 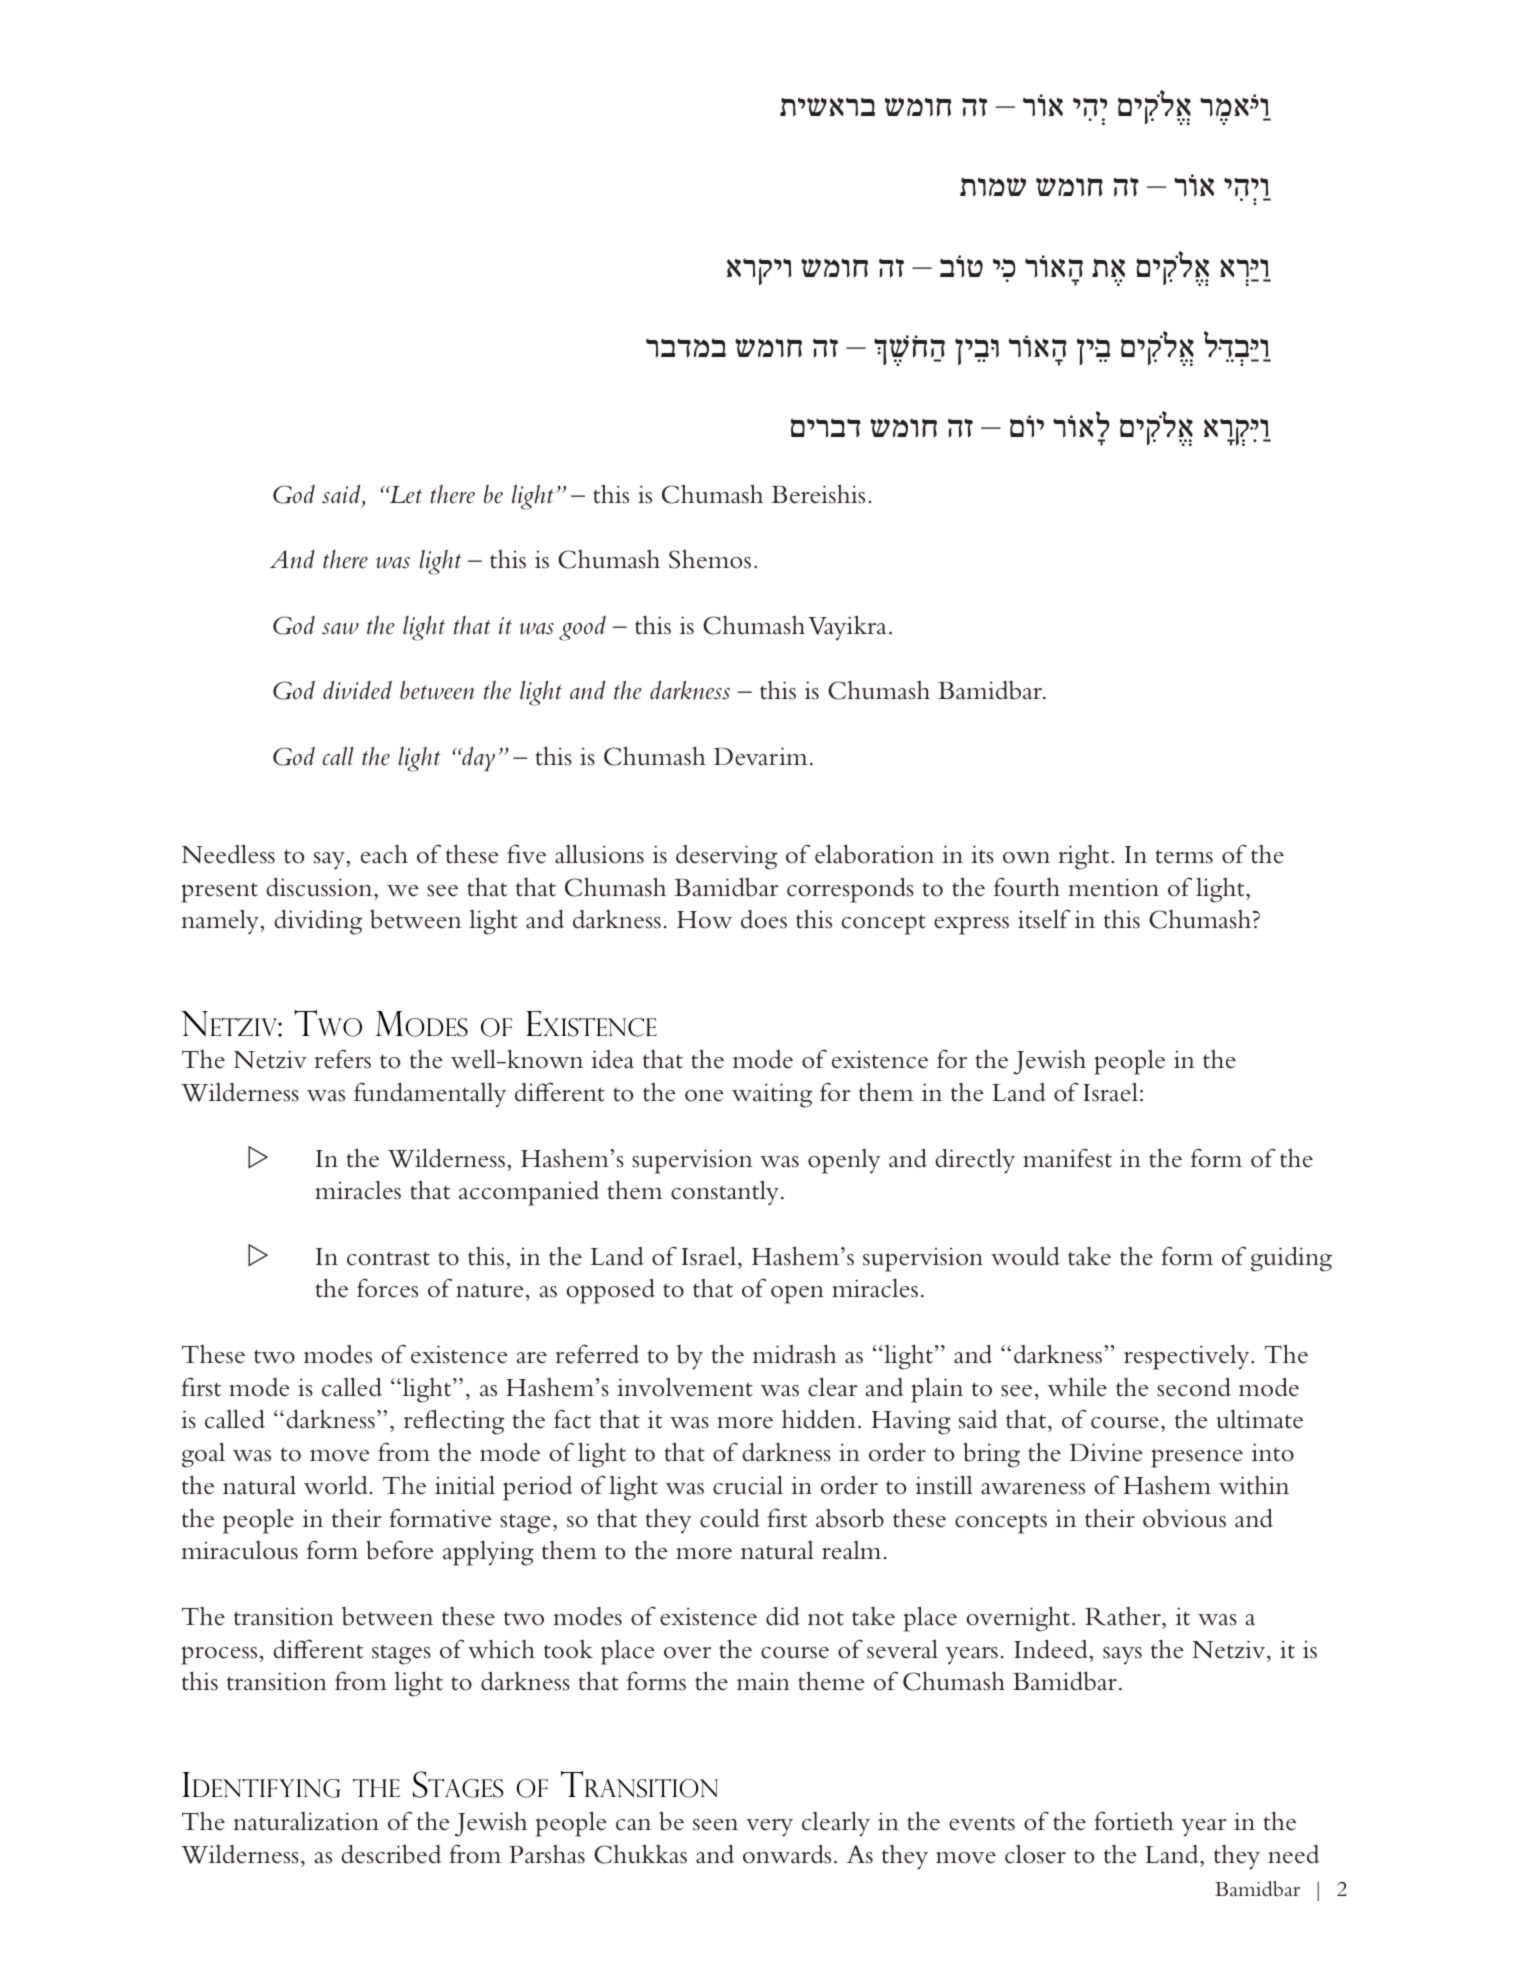 What do you see at coordinates (340, 629) in the screenshot?
I see `saw` at bounding box center [340, 629].
